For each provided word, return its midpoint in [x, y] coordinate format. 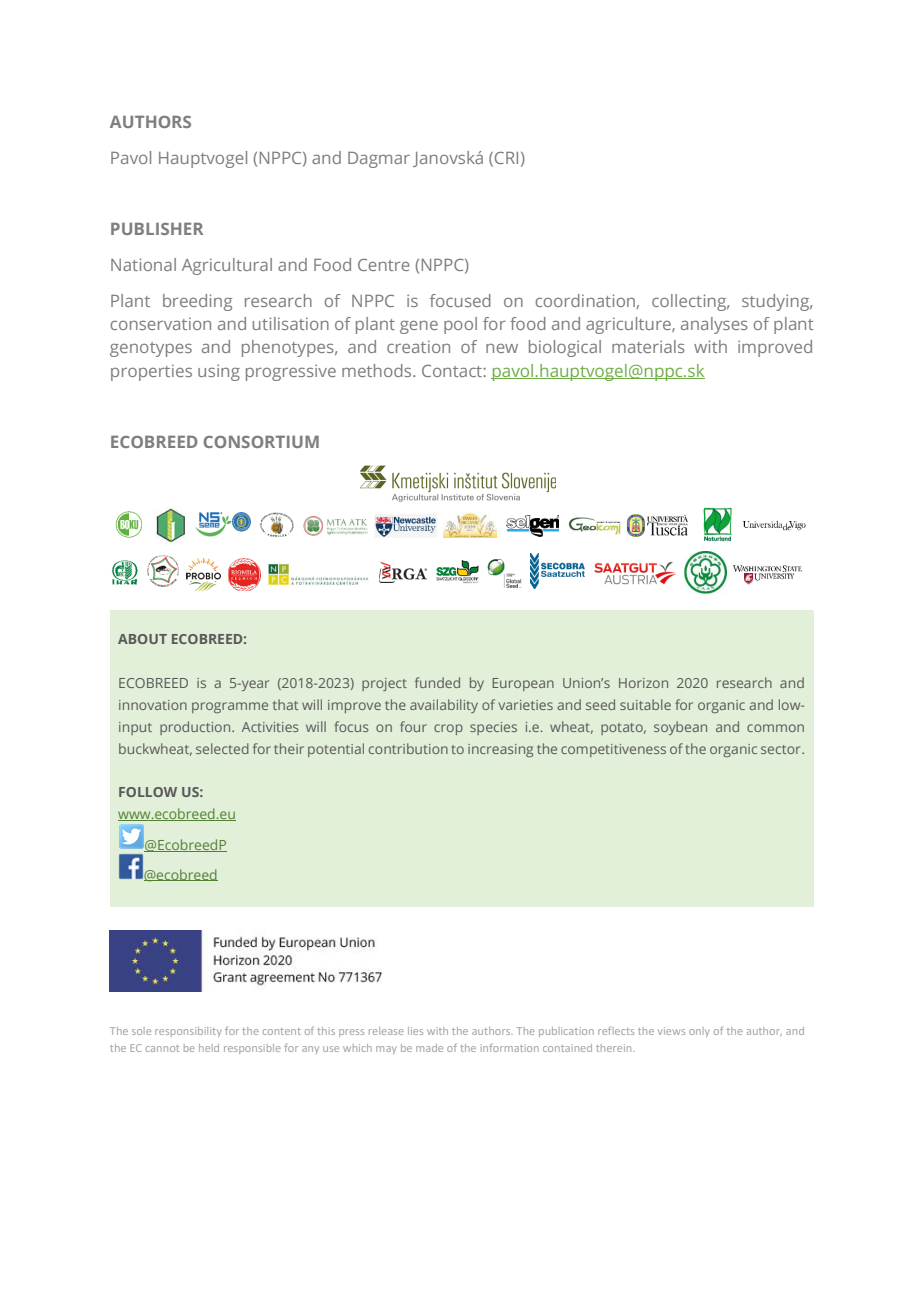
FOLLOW [148, 792]
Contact [453, 371]
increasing [500, 750]
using [219, 372]
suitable [645, 704]
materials [648, 346]
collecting [690, 302]
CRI [506, 158]
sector [782, 749]
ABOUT [142, 639]
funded [437, 682]
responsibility [188, 1032]
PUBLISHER [157, 229]
